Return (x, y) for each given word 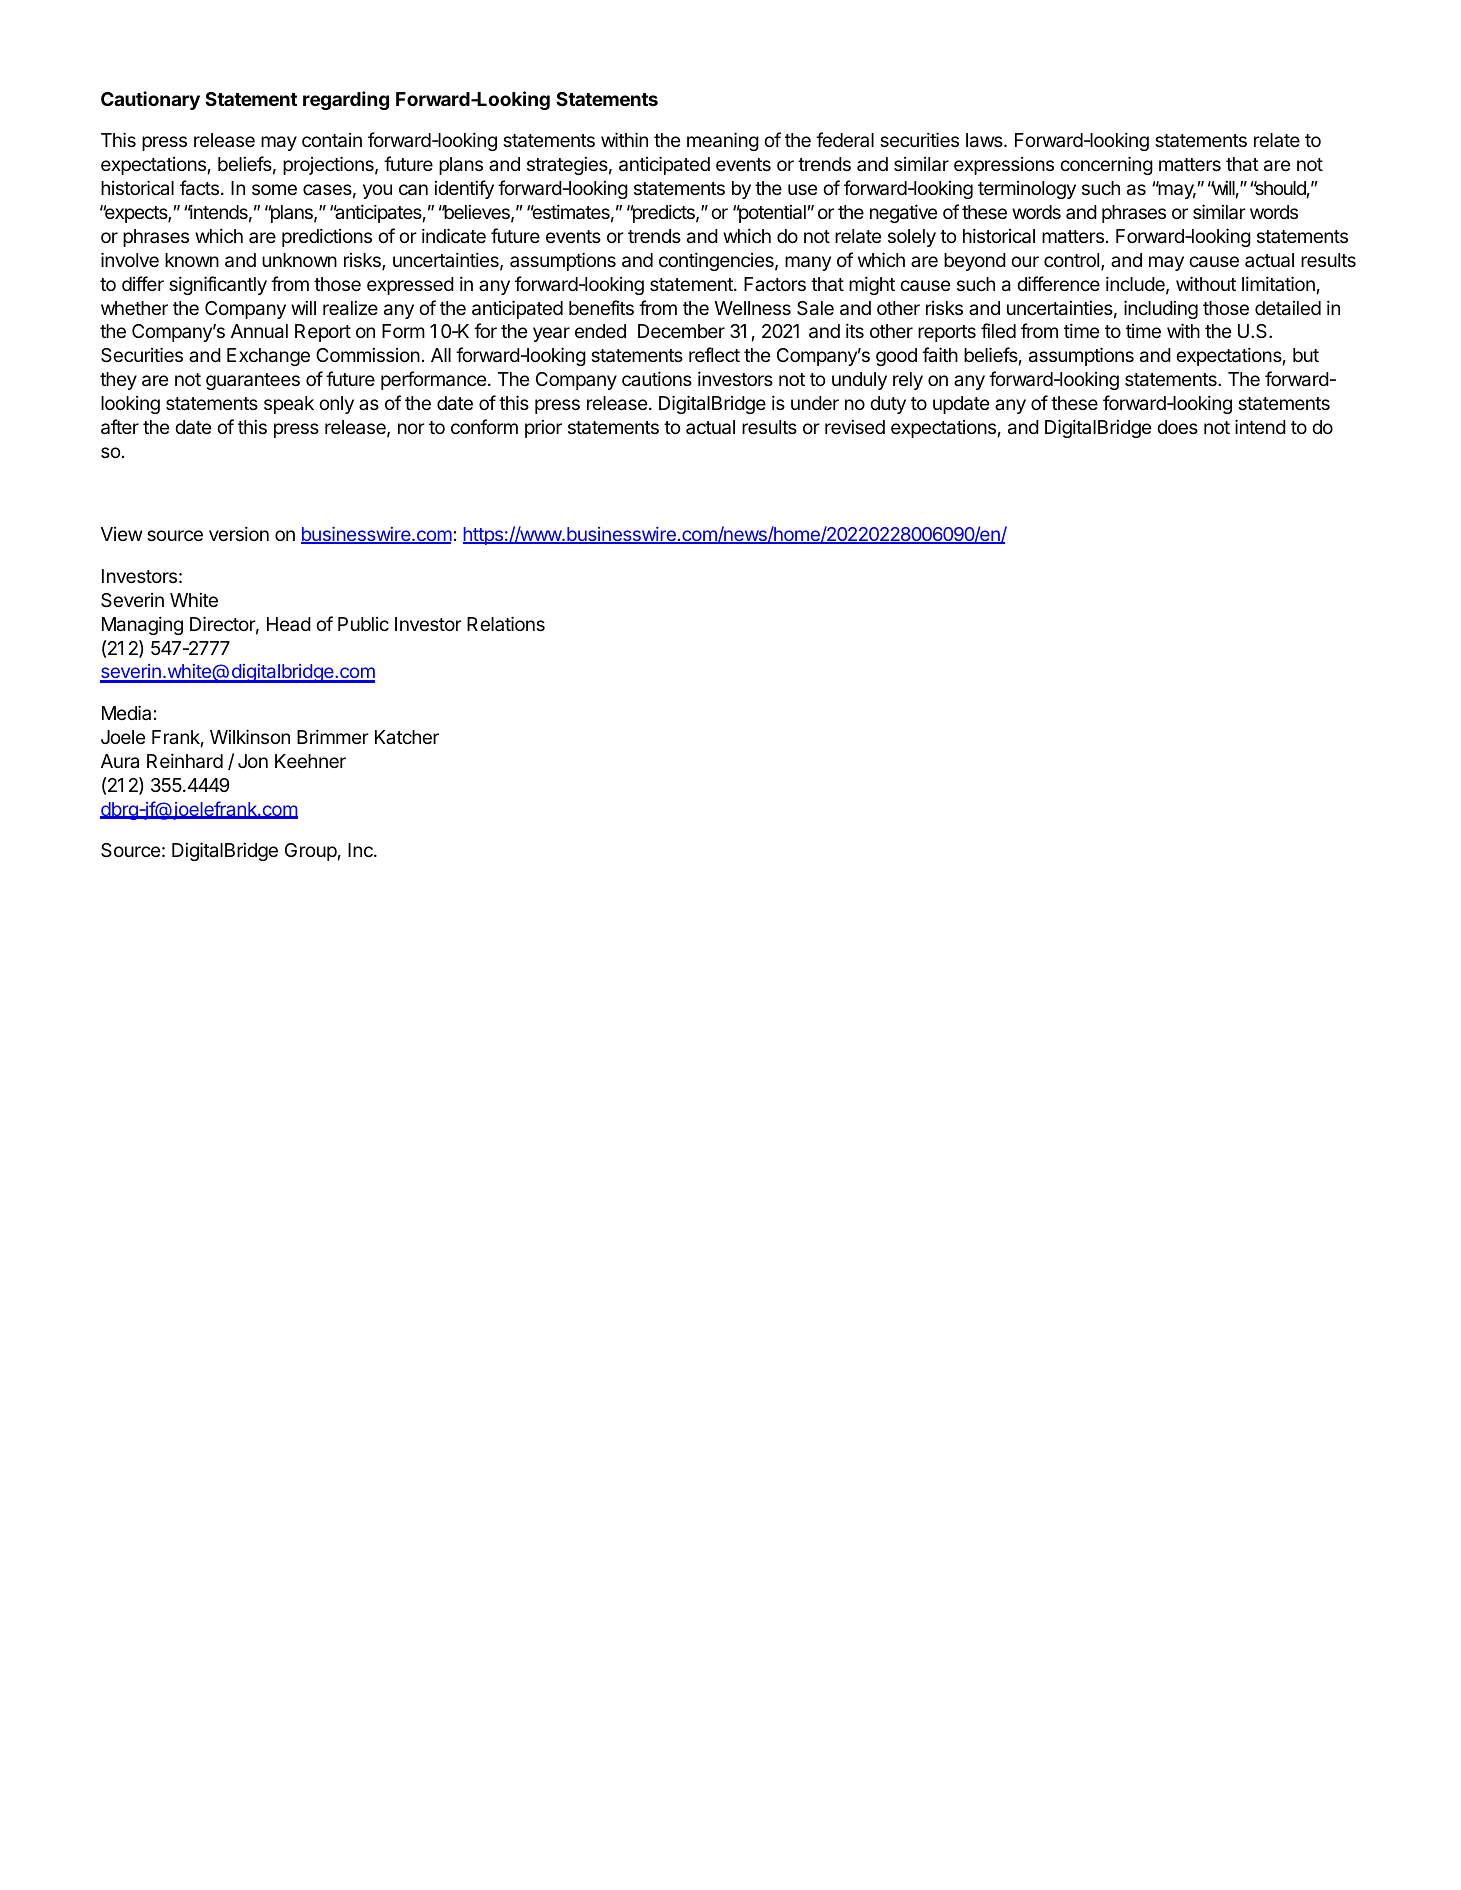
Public (363, 624)
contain (332, 140)
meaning (723, 141)
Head (289, 624)
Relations (506, 623)
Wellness (753, 308)
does (1177, 427)
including (1161, 309)
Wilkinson (250, 736)
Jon (253, 761)
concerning (1106, 165)
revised (855, 426)
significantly (218, 285)
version (239, 533)
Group (311, 852)
